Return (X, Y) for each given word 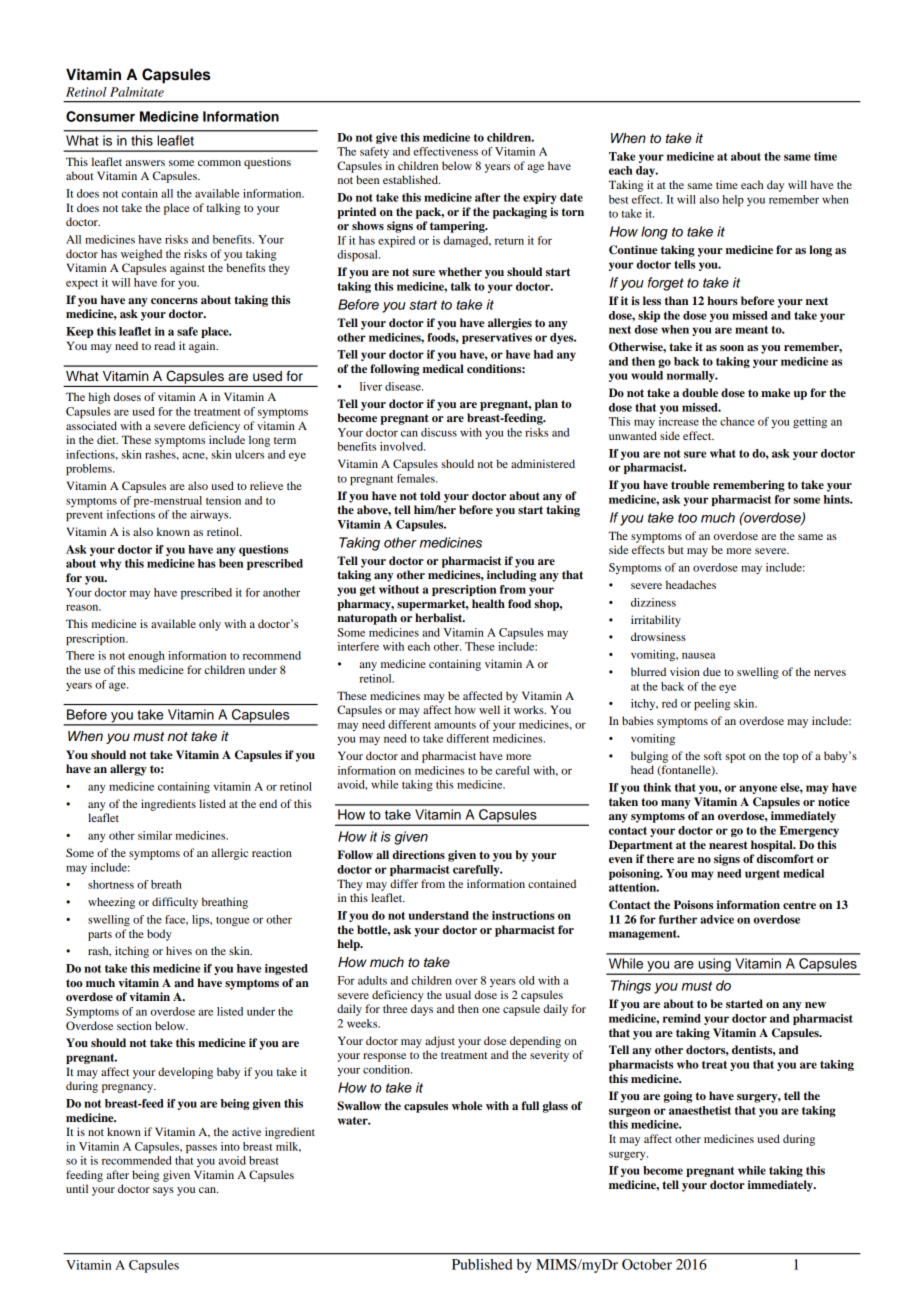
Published (482, 1264)
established (411, 179)
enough (146, 656)
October (647, 1264)
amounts (455, 725)
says (163, 1191)
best (618, 199)
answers (145, 163)
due (712, 671)
